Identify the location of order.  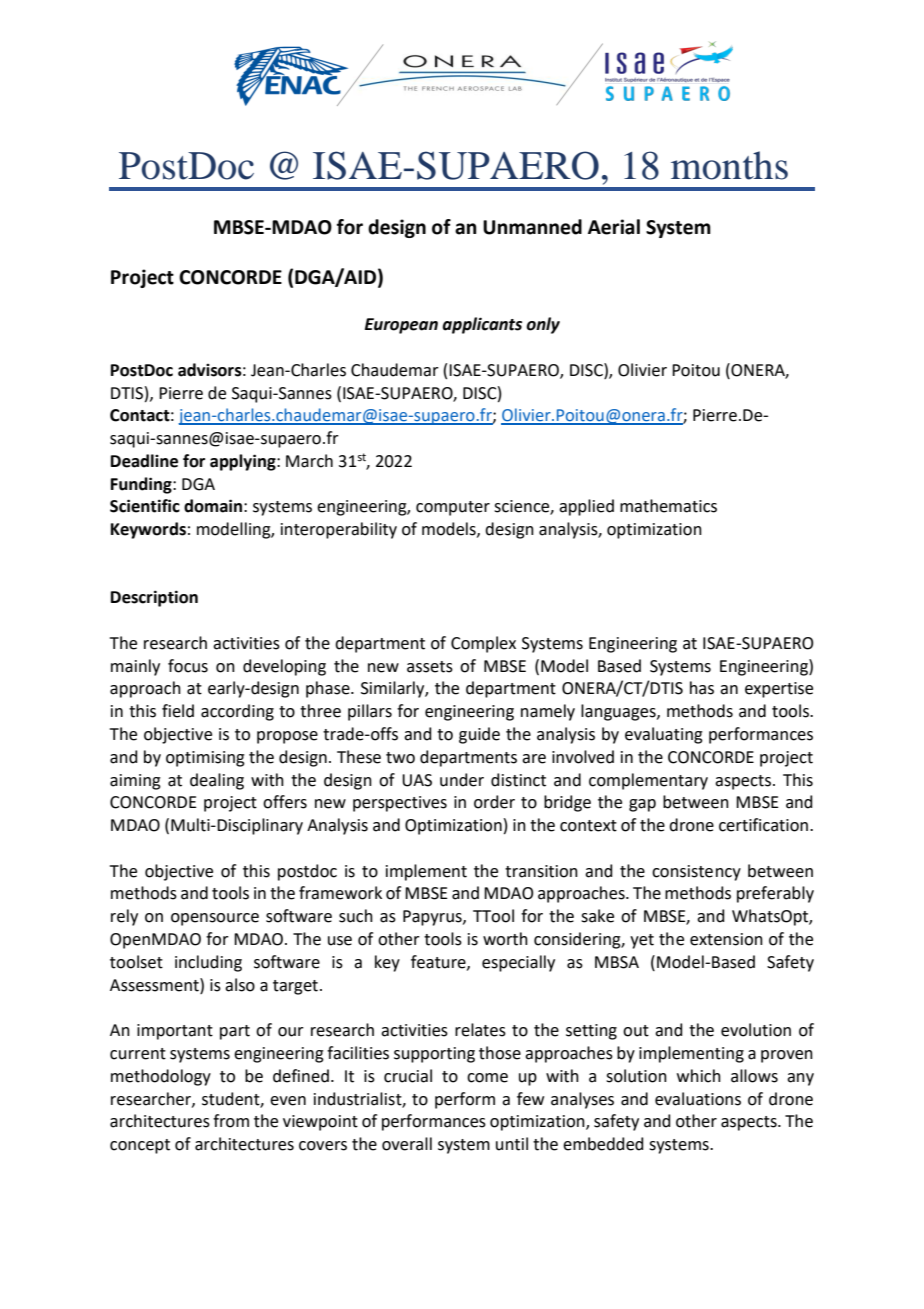
(494, 802).
